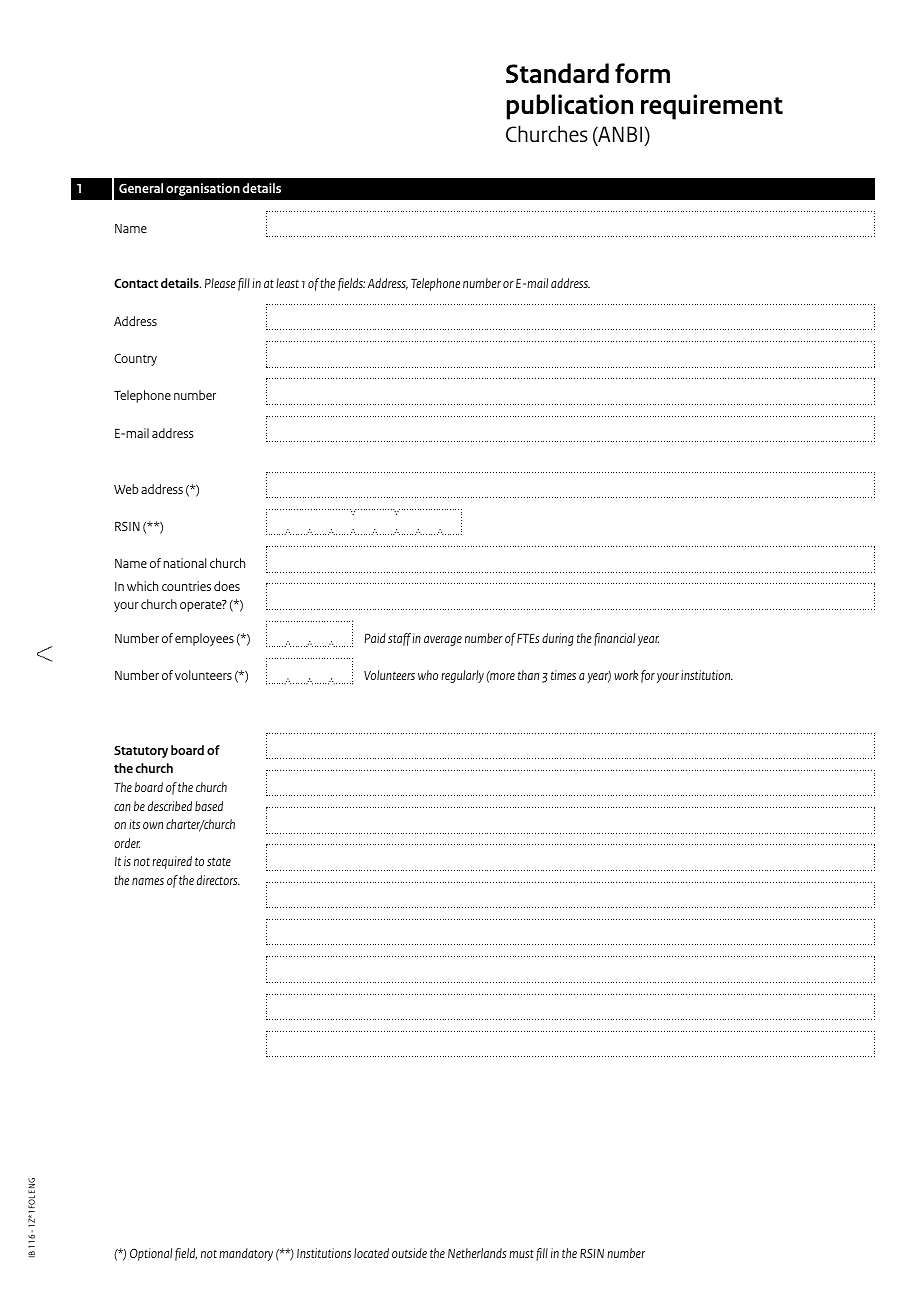 Image resolution: width=924 pixels, height=1308 pixels. Describe the element at coordinates (204, 639) in the screenshot. I see `employees` at that location.
